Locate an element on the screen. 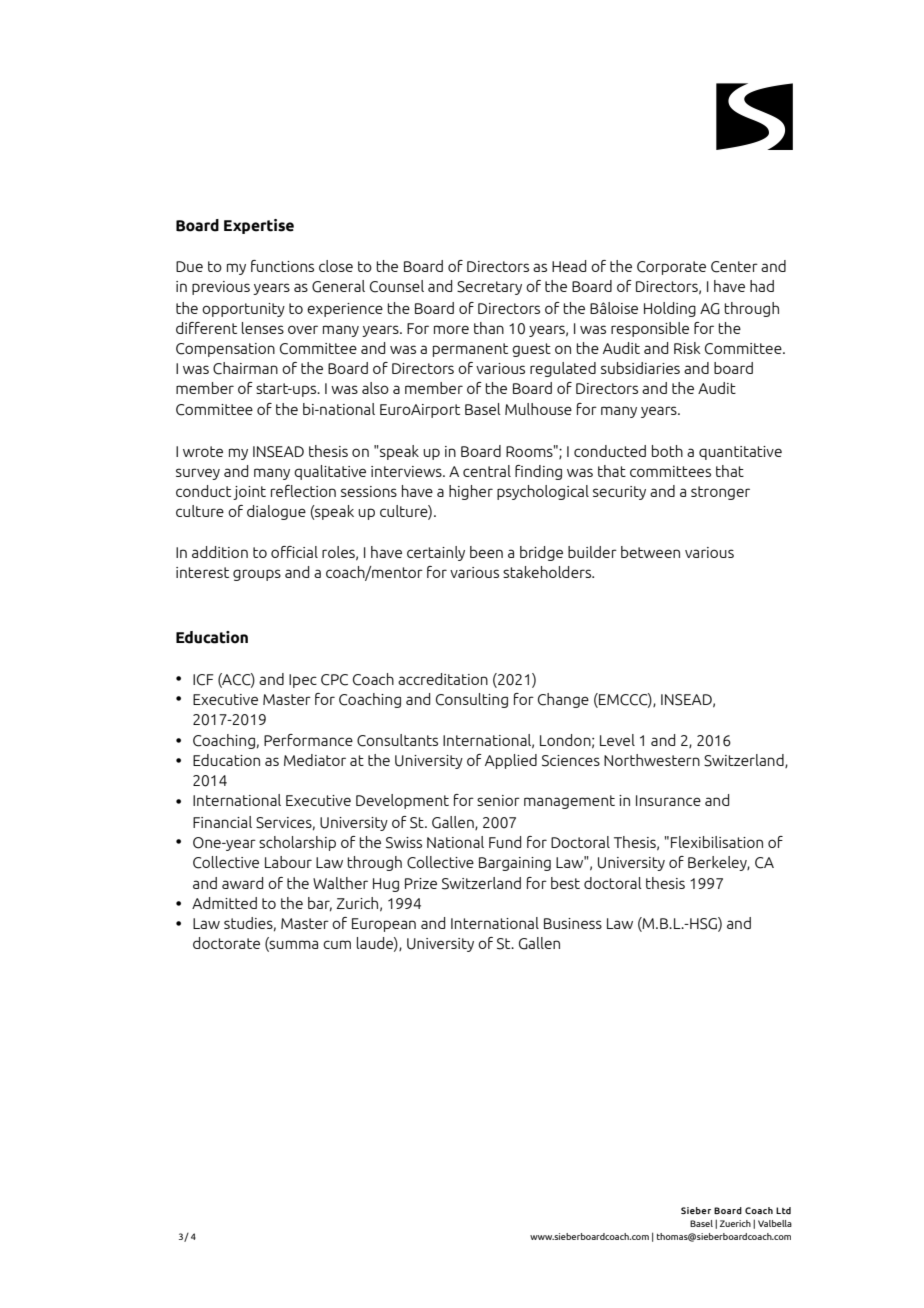 This screenshot has height=1308, width=924. Center is located at coordinates (734, 267).
